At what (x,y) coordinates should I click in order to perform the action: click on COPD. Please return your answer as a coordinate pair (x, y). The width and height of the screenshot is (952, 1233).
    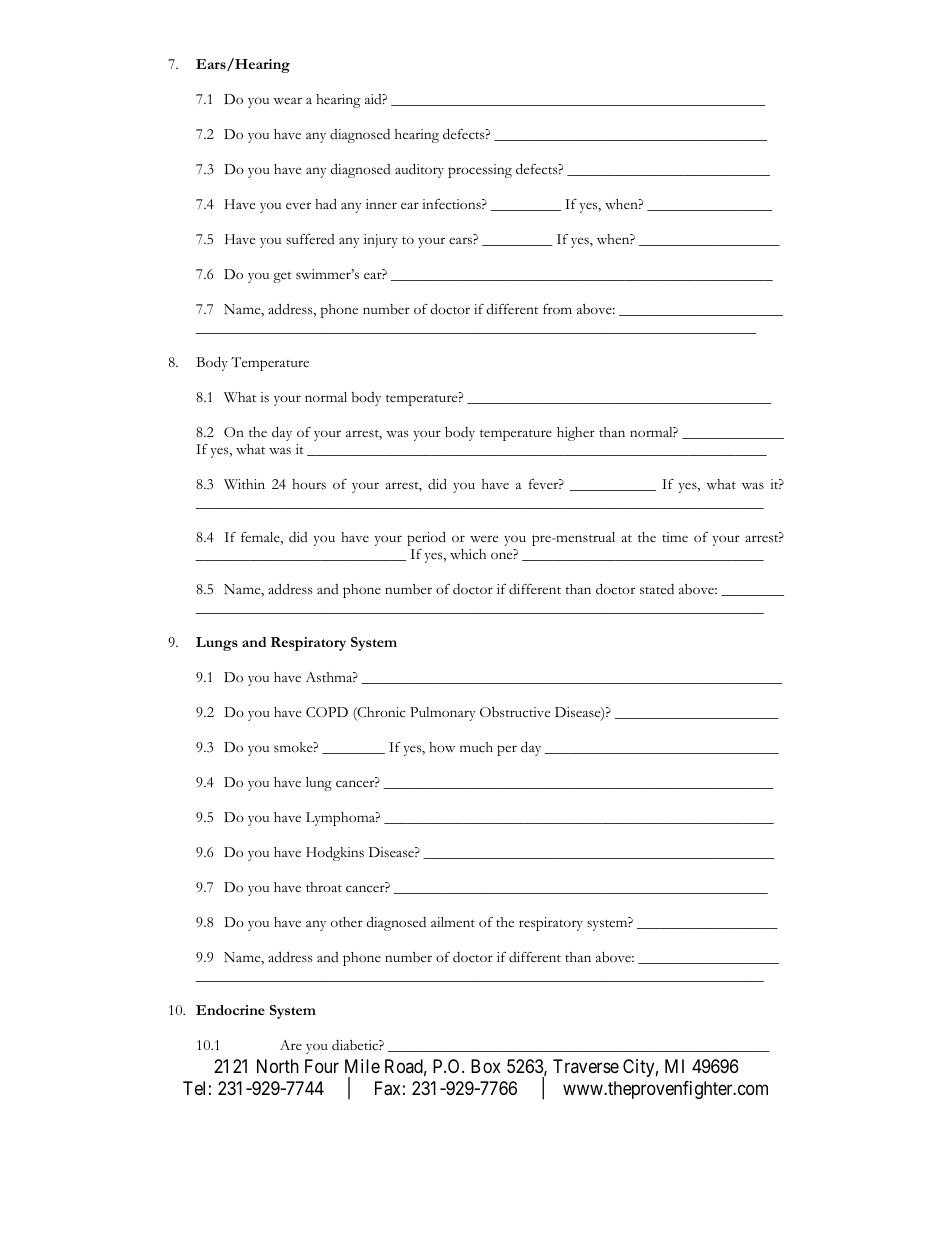
    Looking at the image, I should click on (327, 712).
